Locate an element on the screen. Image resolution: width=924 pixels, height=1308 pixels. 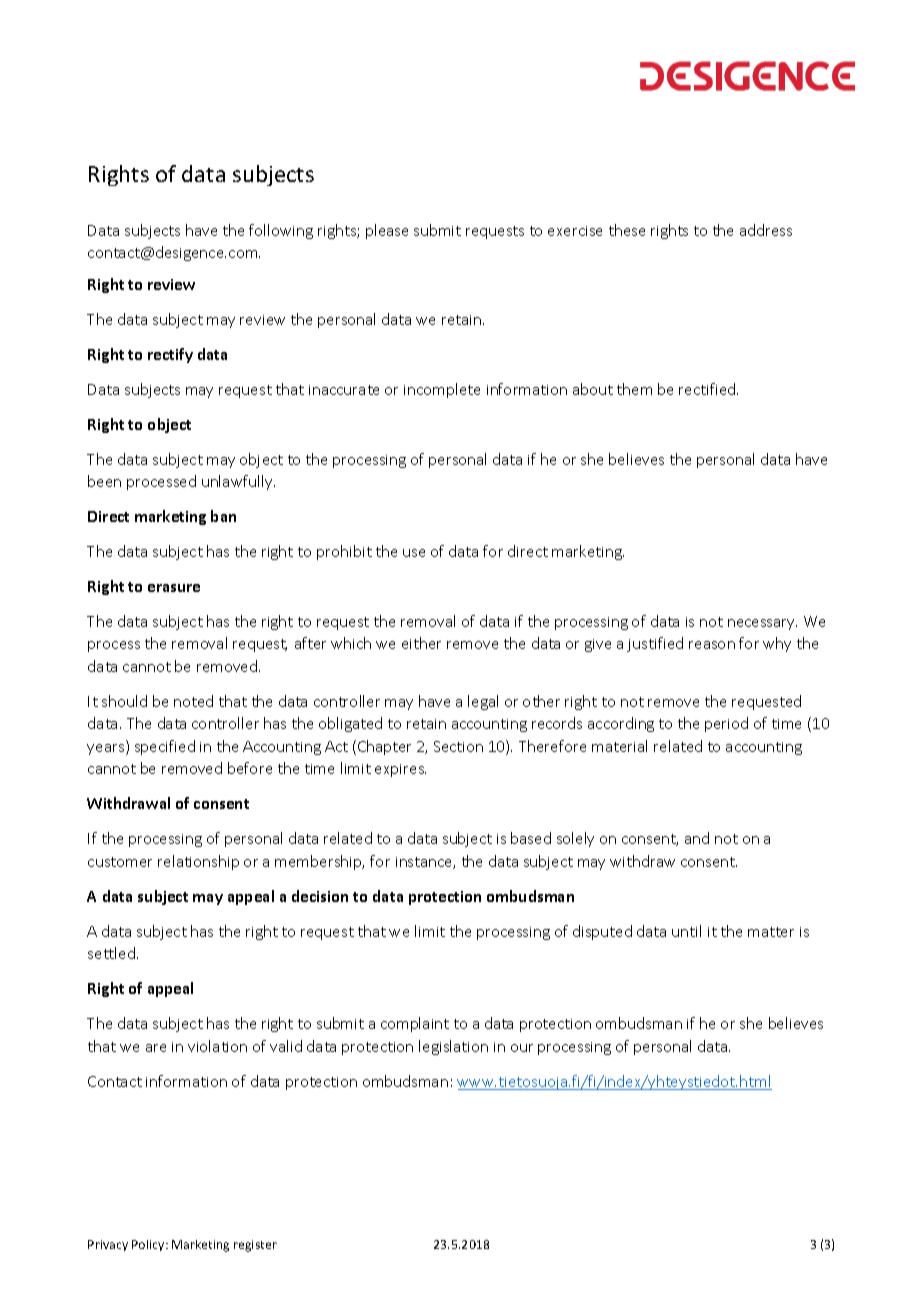
these is located at coordinates (627, 230).
